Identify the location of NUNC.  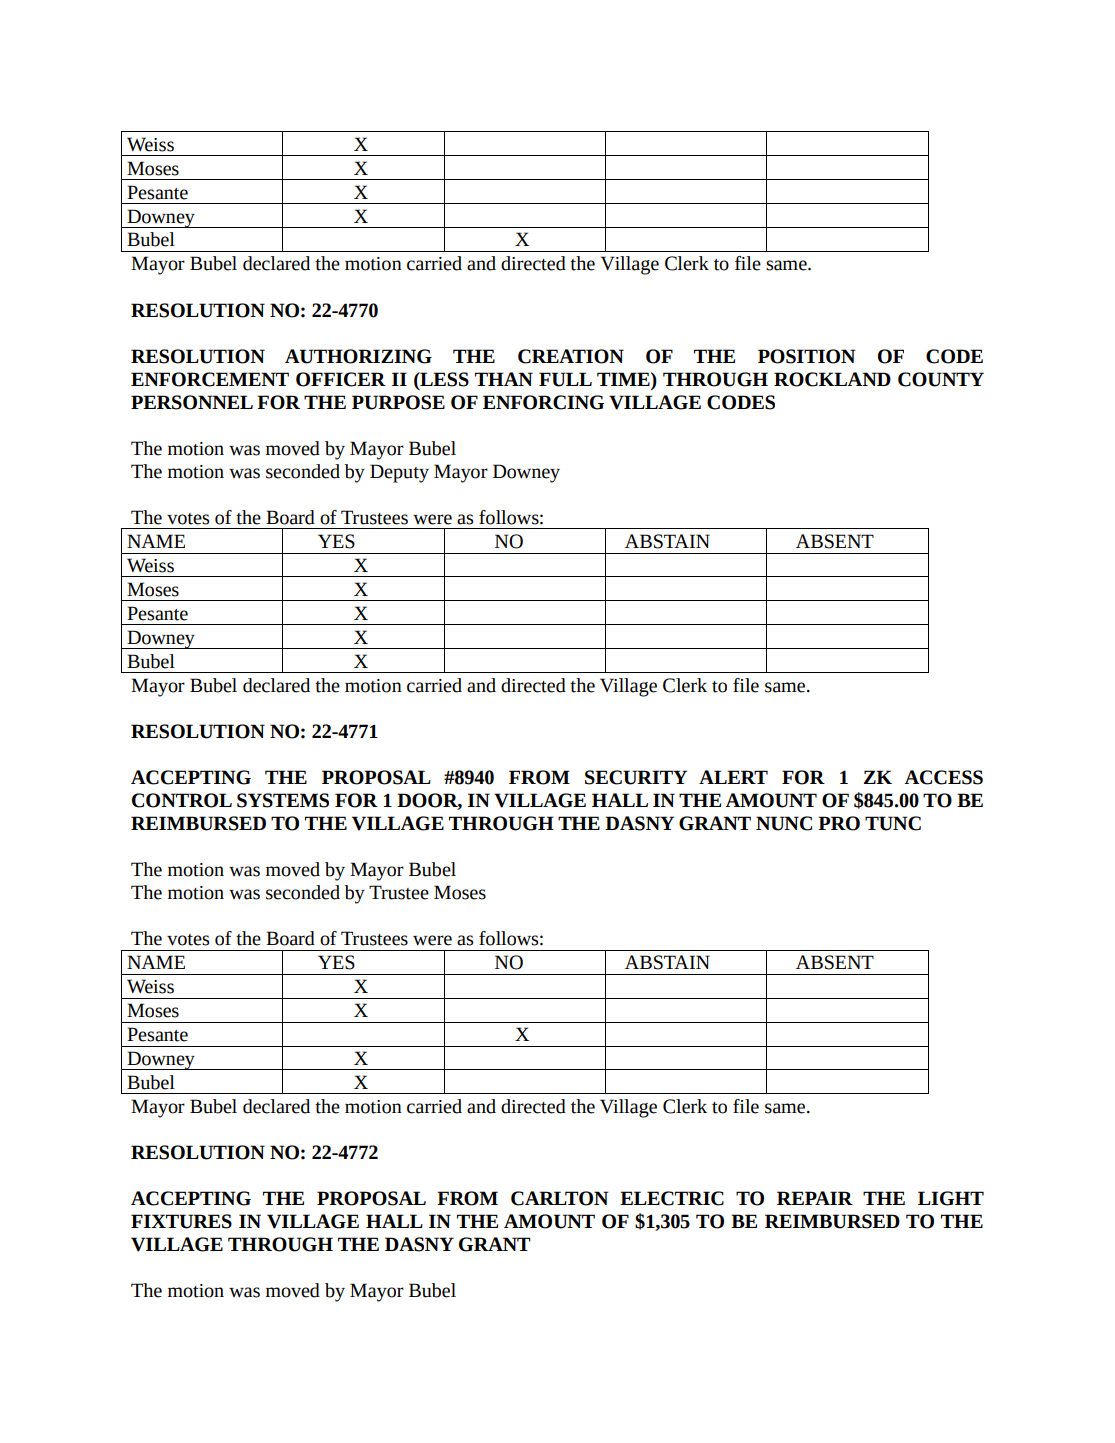
(784, 823).
